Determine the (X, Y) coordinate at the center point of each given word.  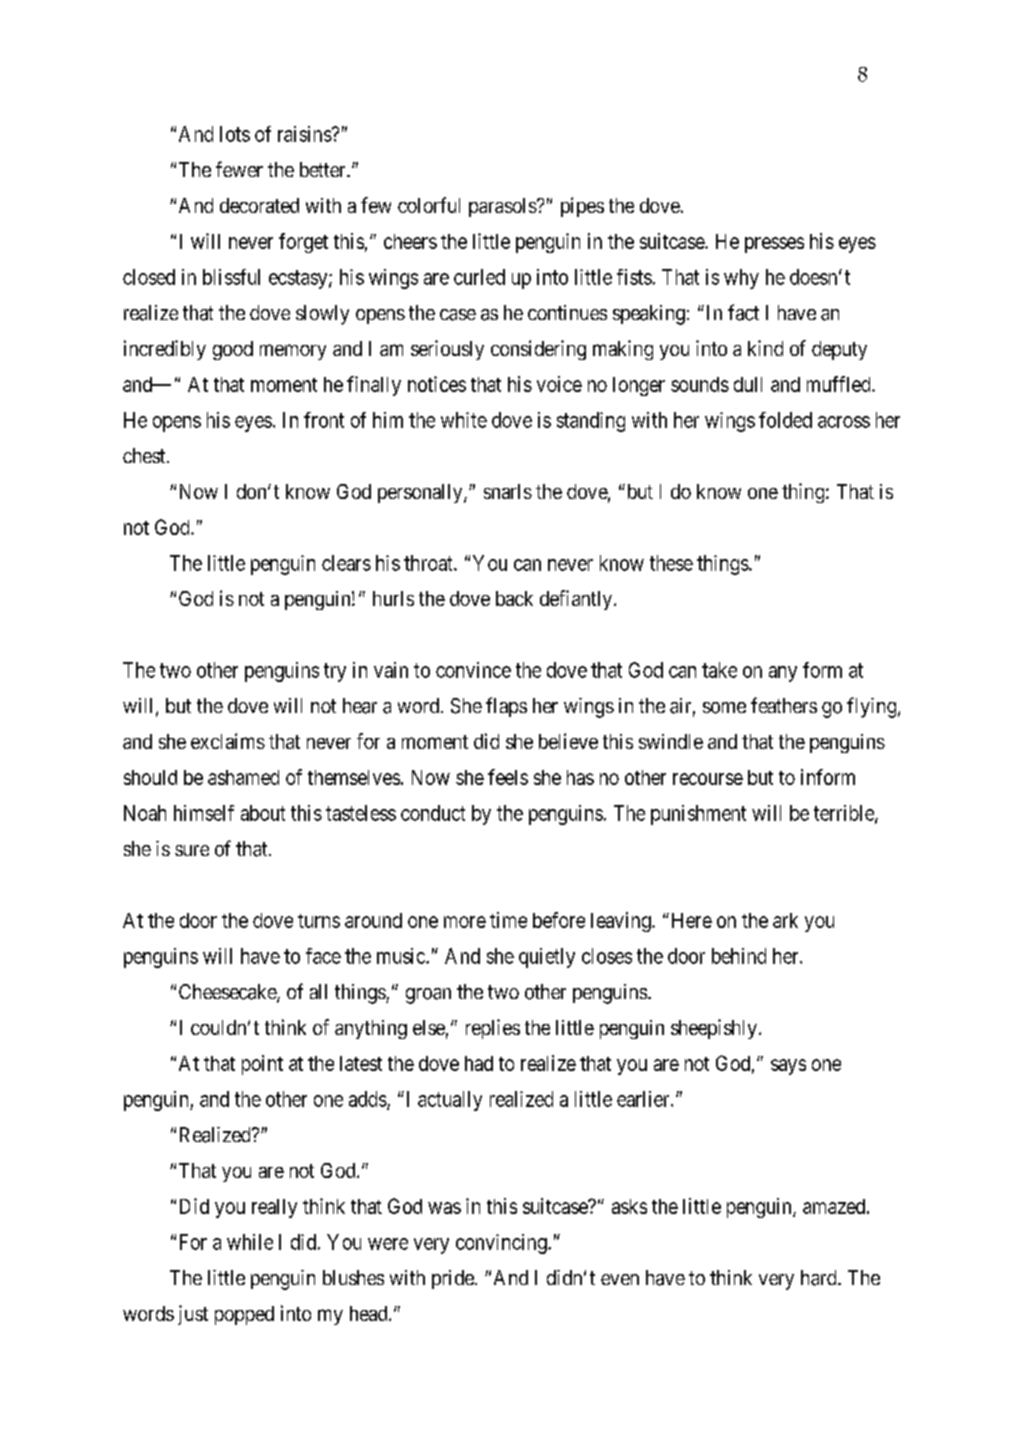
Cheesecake (228, 993)
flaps (506, 707)
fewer (239, 169)
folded (785, 420)
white (464, 420)
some (724, 708)
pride (453, 1279)
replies (493, 1029)
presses (774, 245)
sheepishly (714, 1029)
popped (244, 1315)
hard (820, 1278)
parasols (503, 207)
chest (145, 455)
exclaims (228, 741)
